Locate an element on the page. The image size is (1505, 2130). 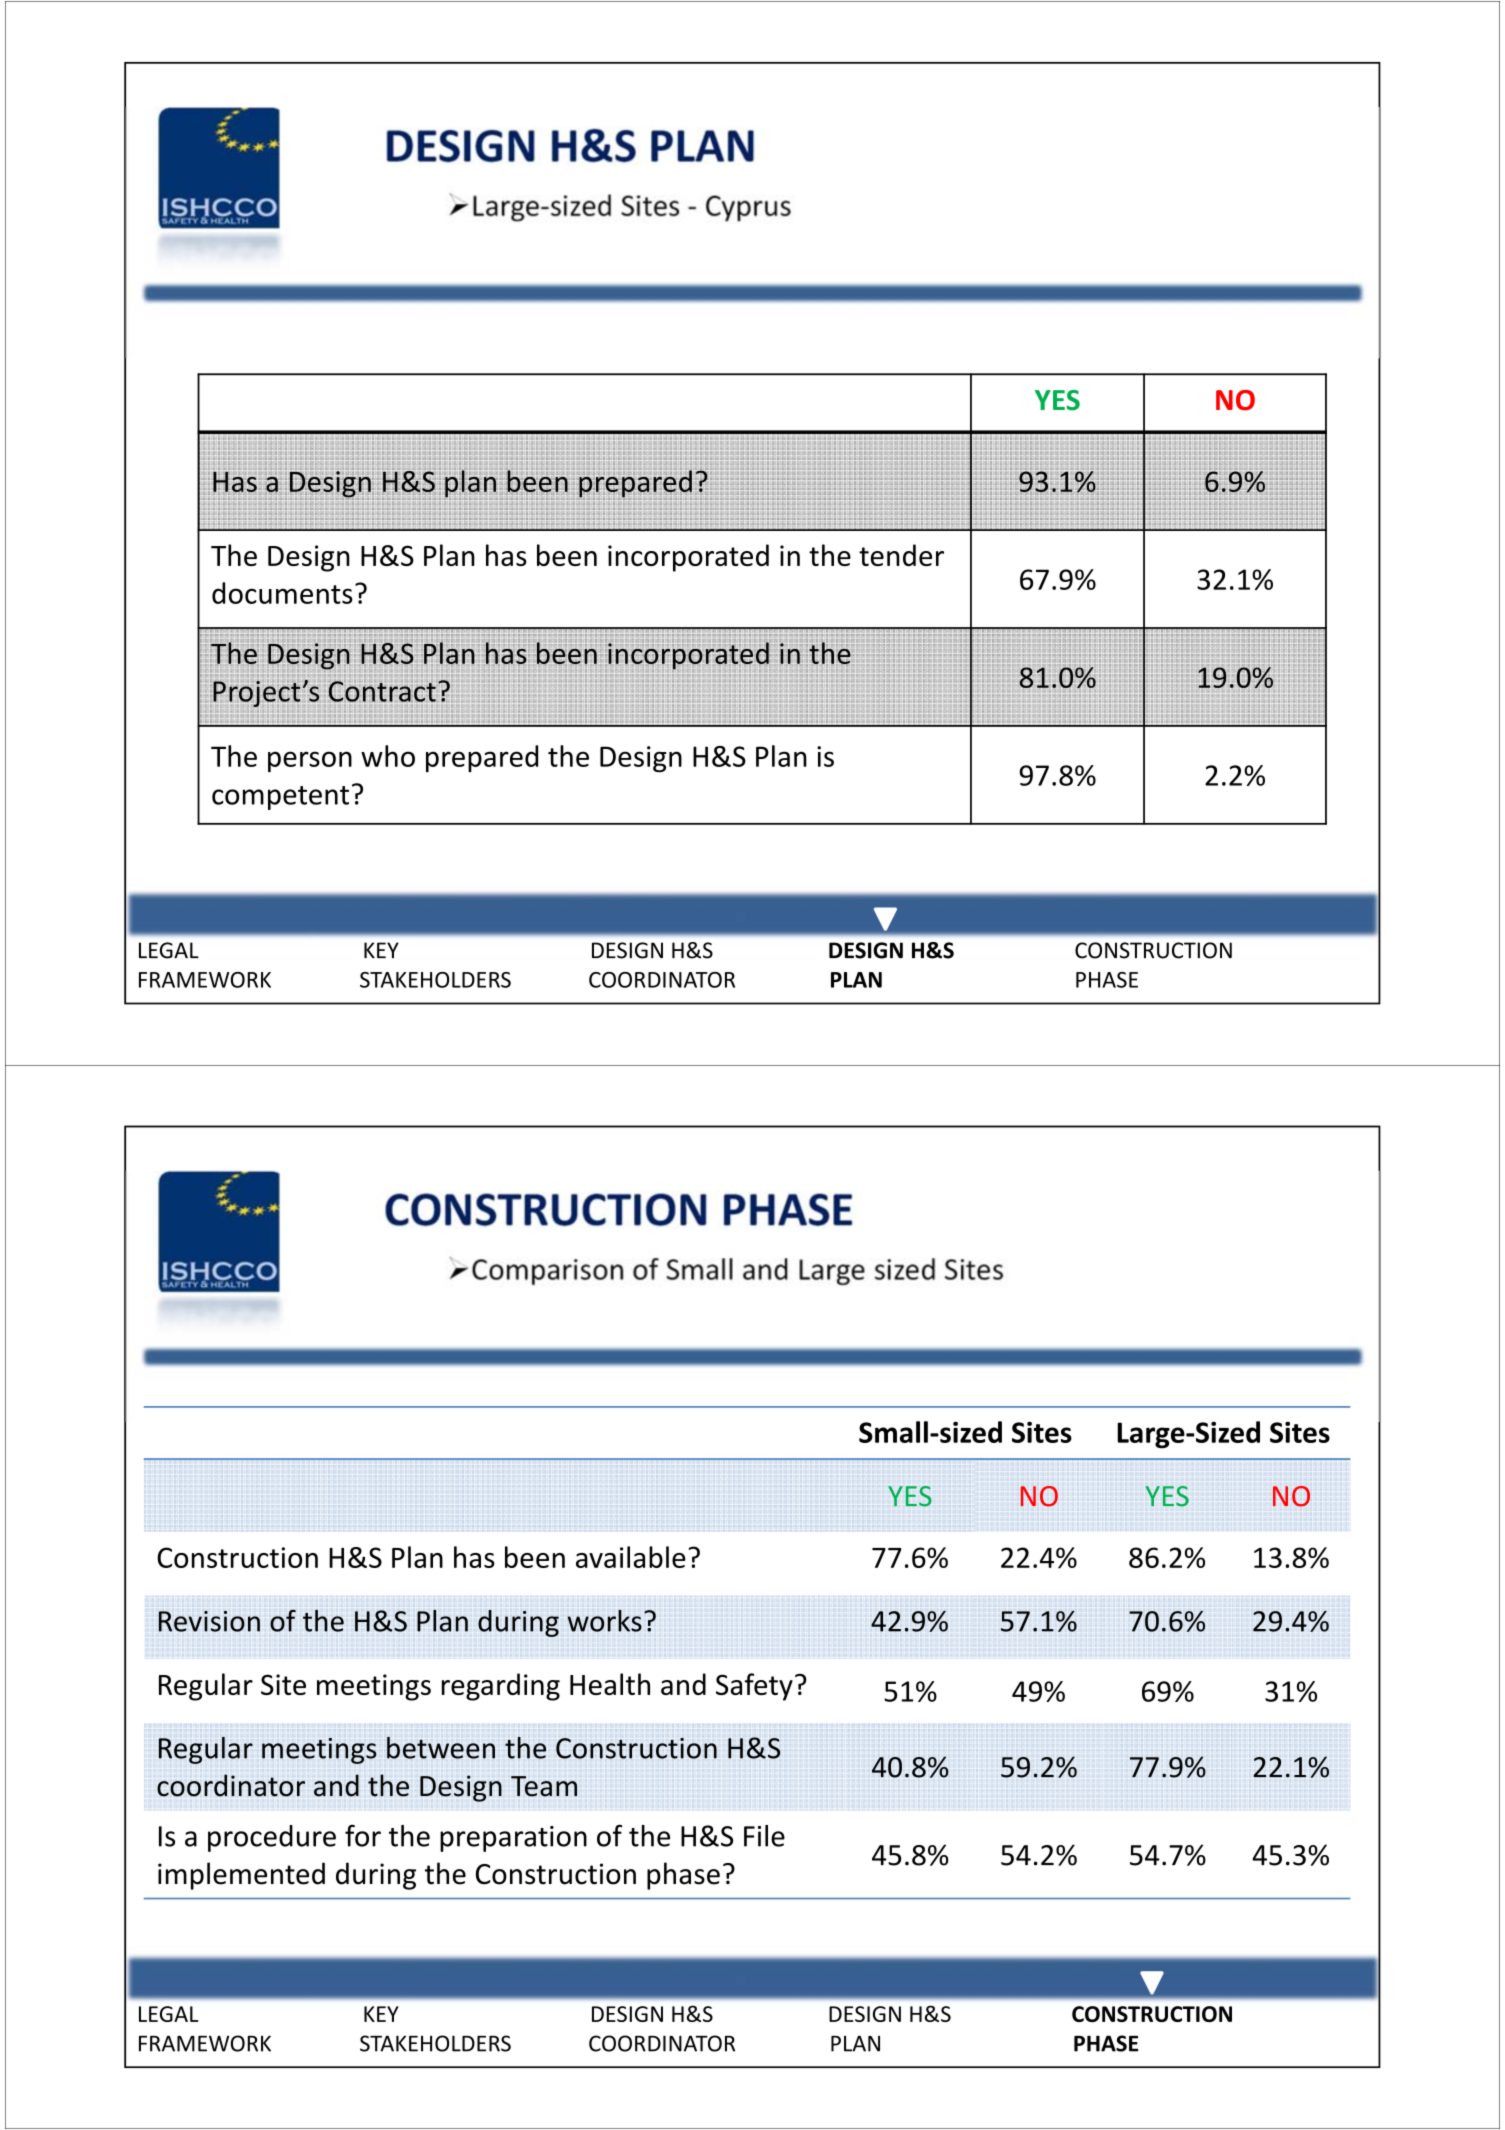
Team is located at coordinates (544, 1786).
